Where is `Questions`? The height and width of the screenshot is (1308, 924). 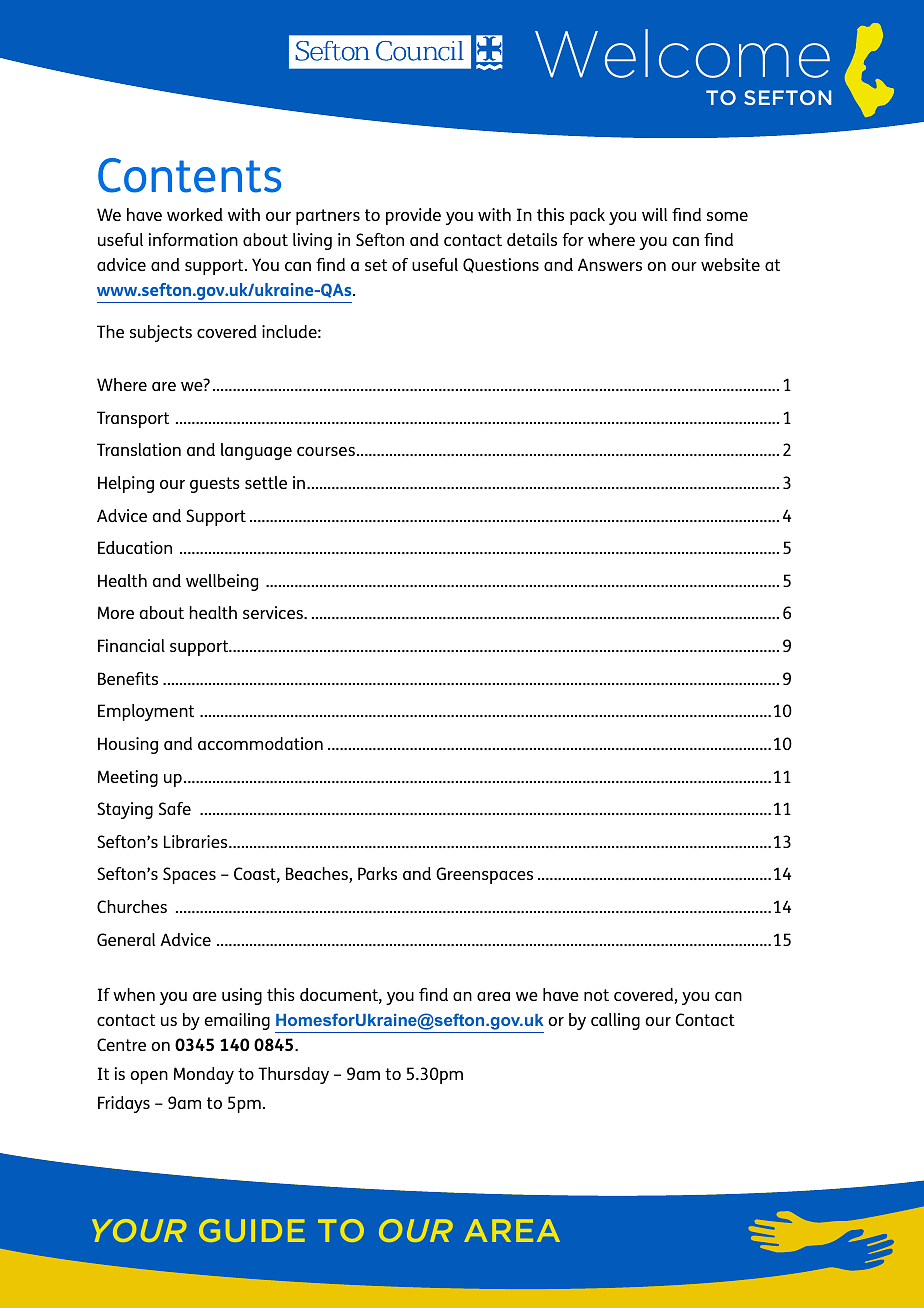 Questions is located at coordinates (501, 265).
